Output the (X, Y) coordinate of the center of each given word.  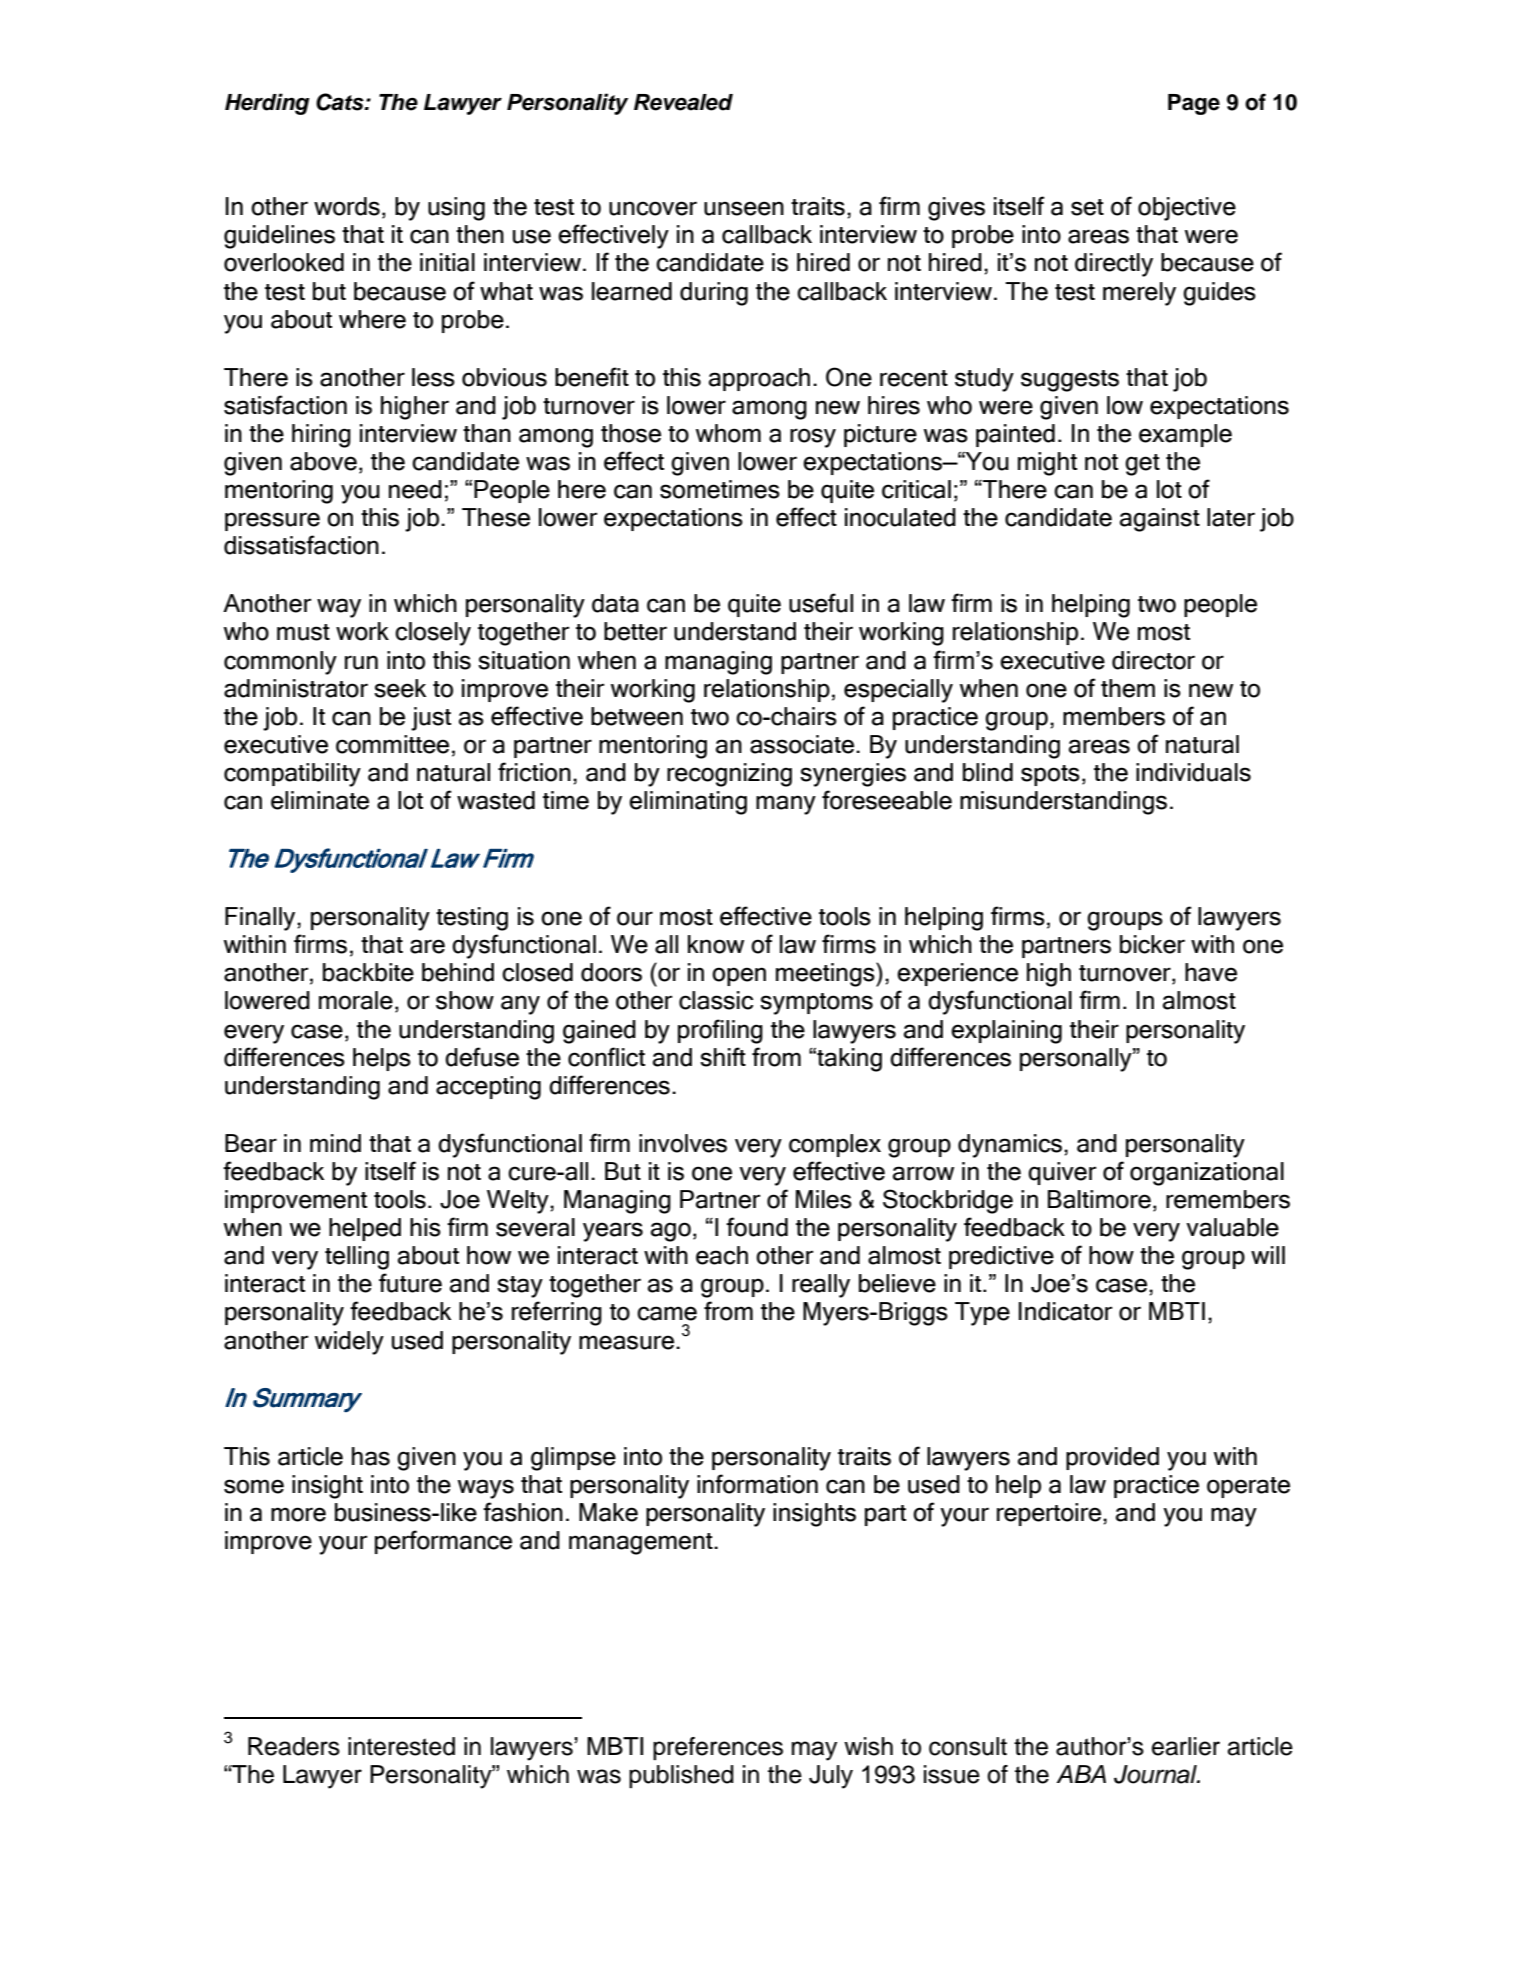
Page (1194, 104)
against (1160, 520)
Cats (341, 102)
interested (401, 1746)
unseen (744, 208)
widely (349, 1343)
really (821, 1286)
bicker (1152, 944)
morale (356, 1000)
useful (821, 603)
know (716, 944)
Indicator (1065, 1311)
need (415, 489)
